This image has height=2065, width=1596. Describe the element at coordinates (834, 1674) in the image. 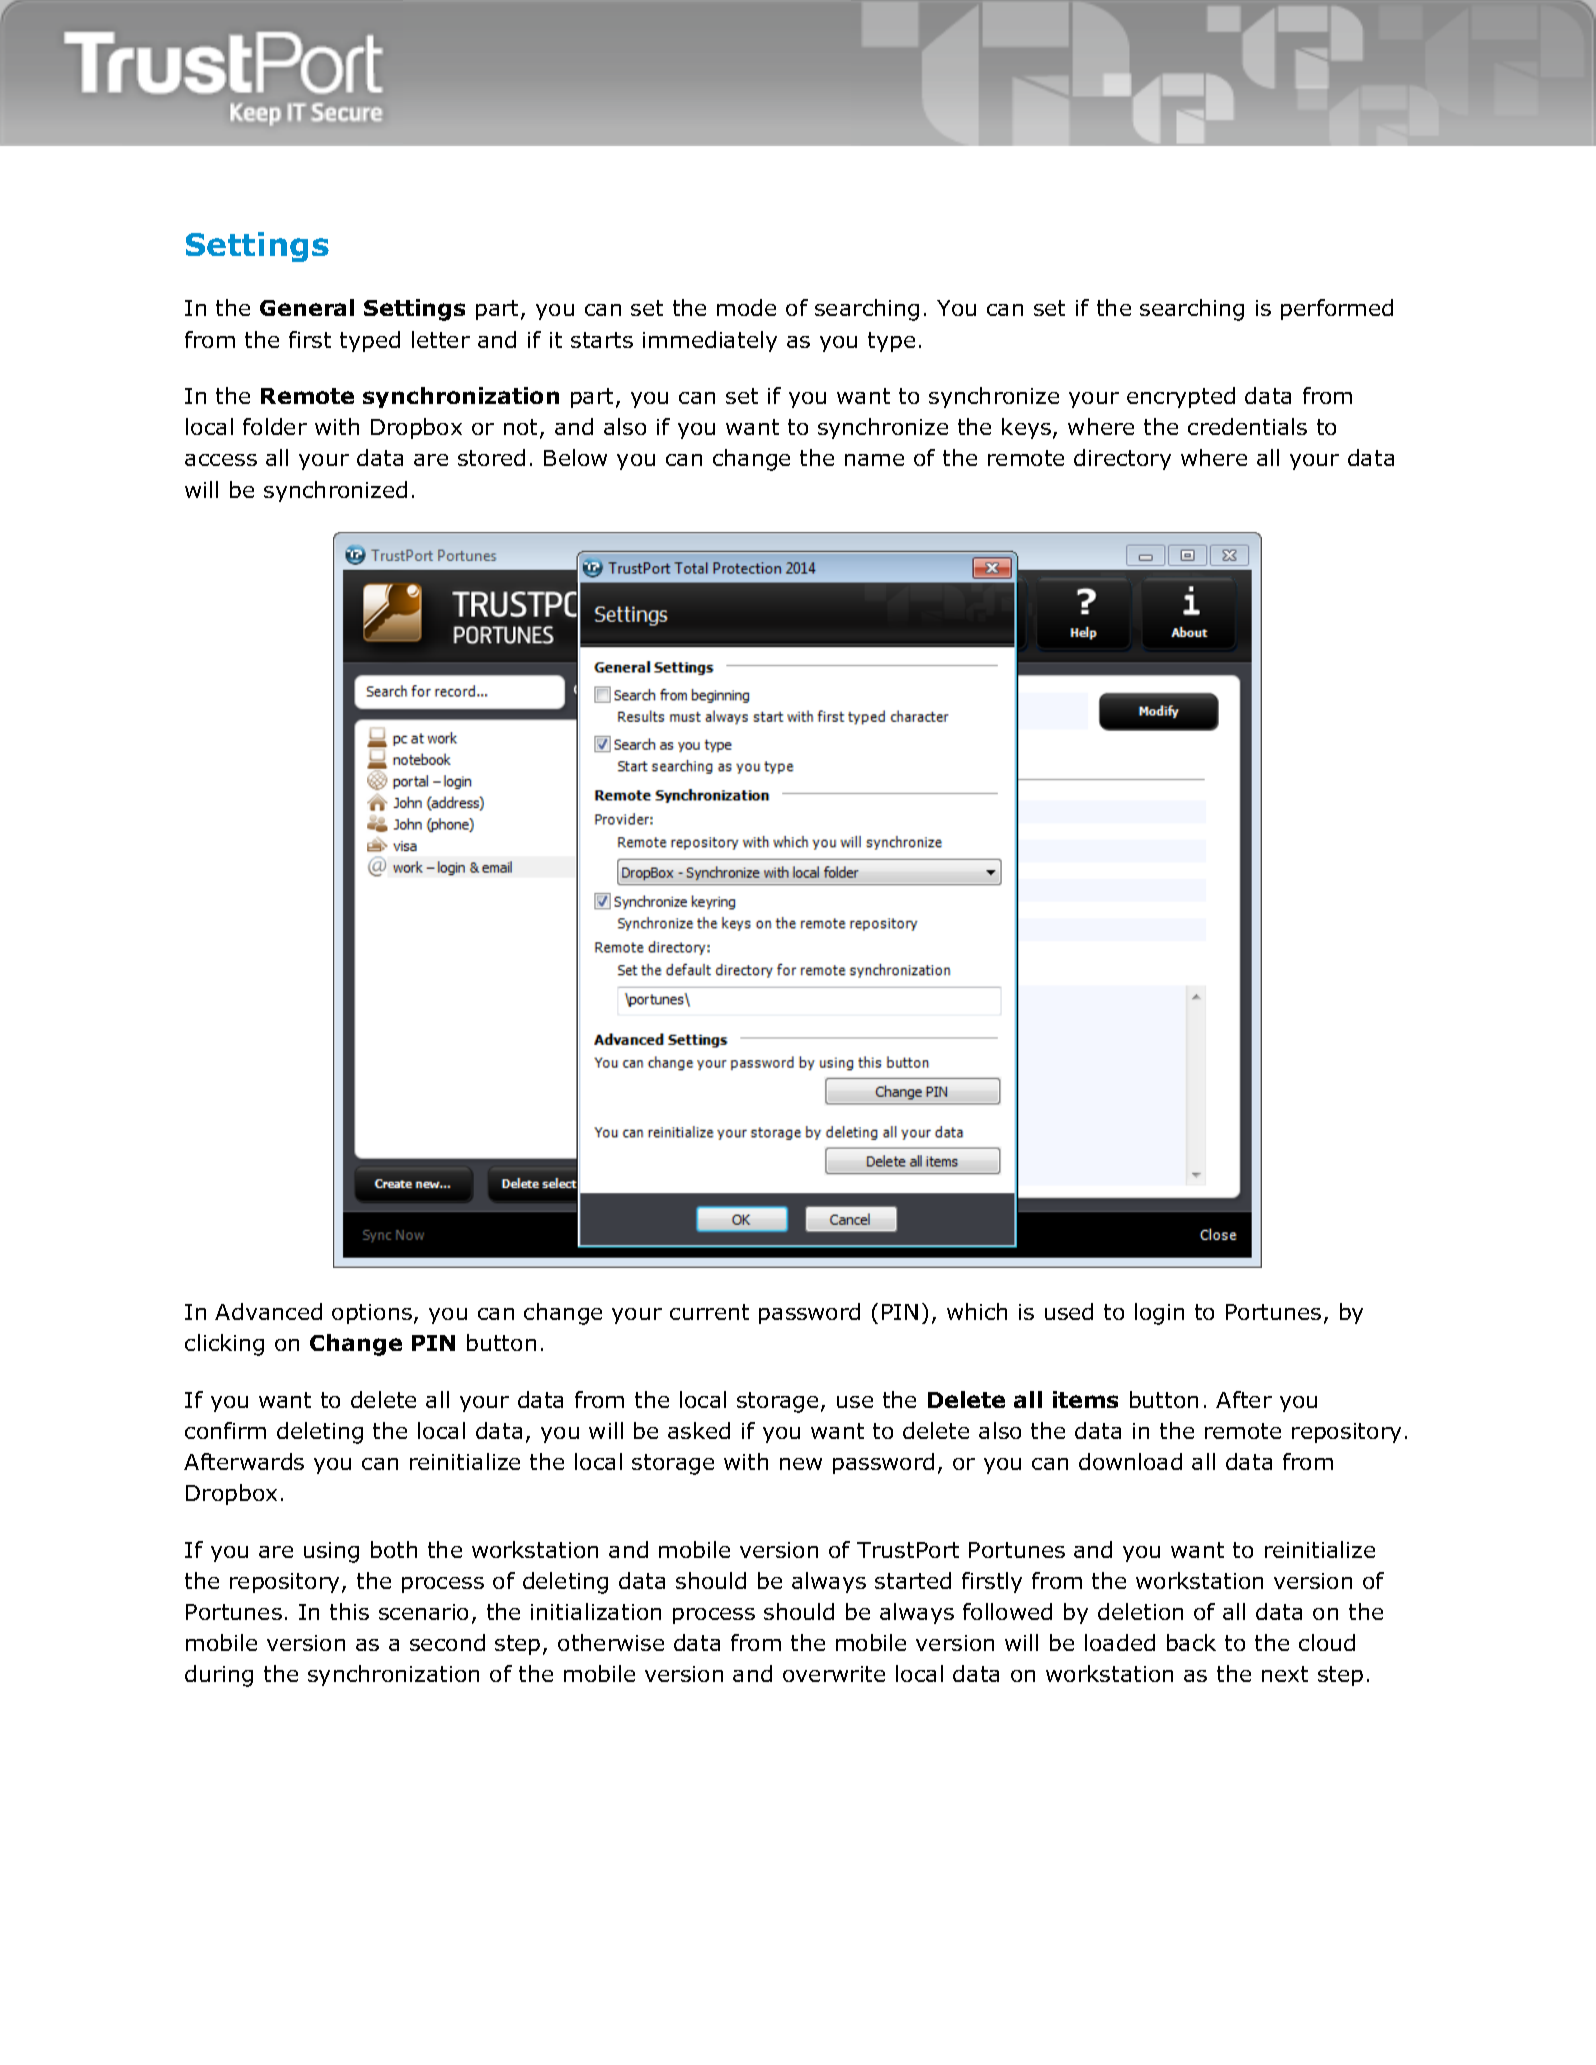

I see `overwrite` at that location.
